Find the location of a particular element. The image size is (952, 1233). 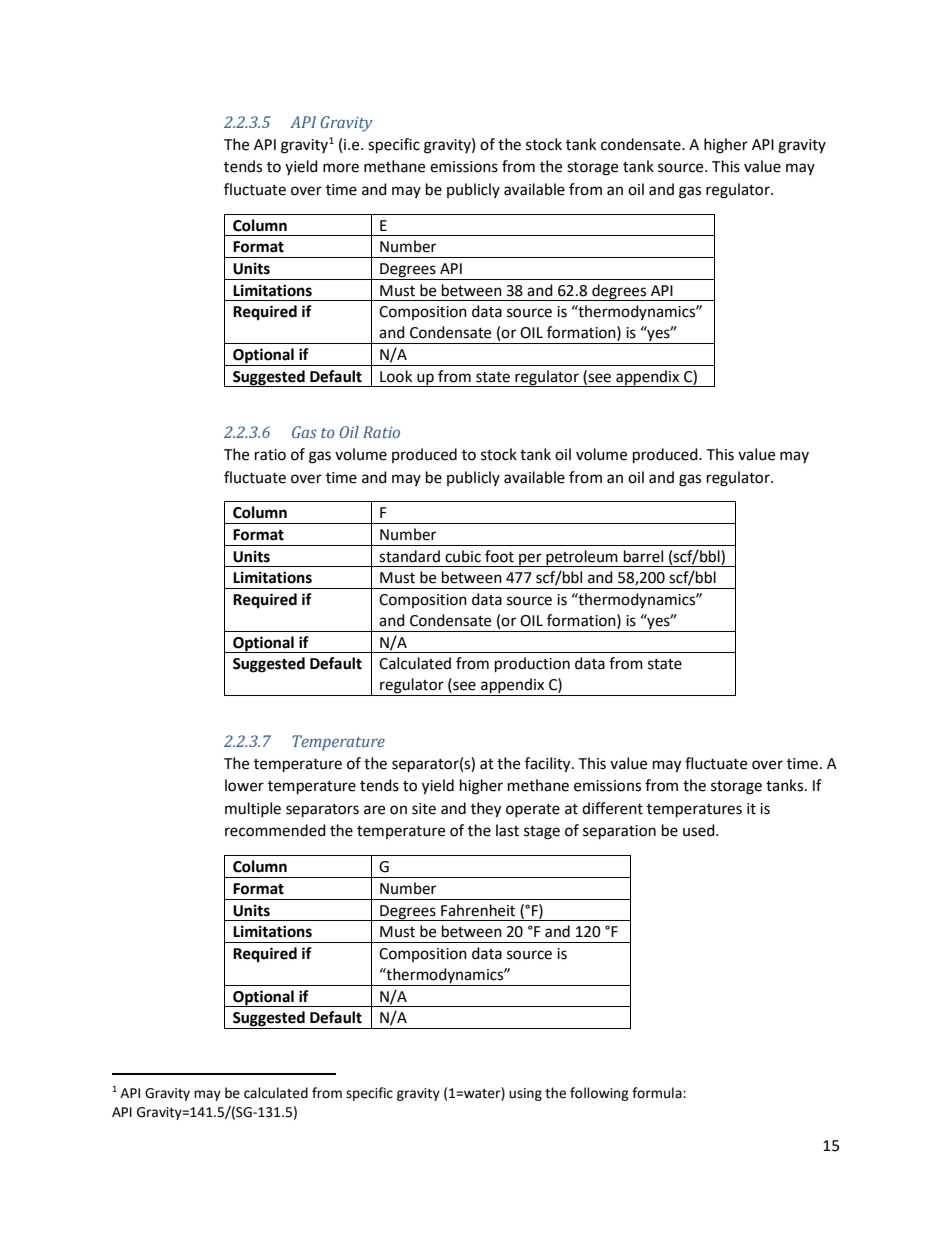

using is located at coordinates (525, 1094).
